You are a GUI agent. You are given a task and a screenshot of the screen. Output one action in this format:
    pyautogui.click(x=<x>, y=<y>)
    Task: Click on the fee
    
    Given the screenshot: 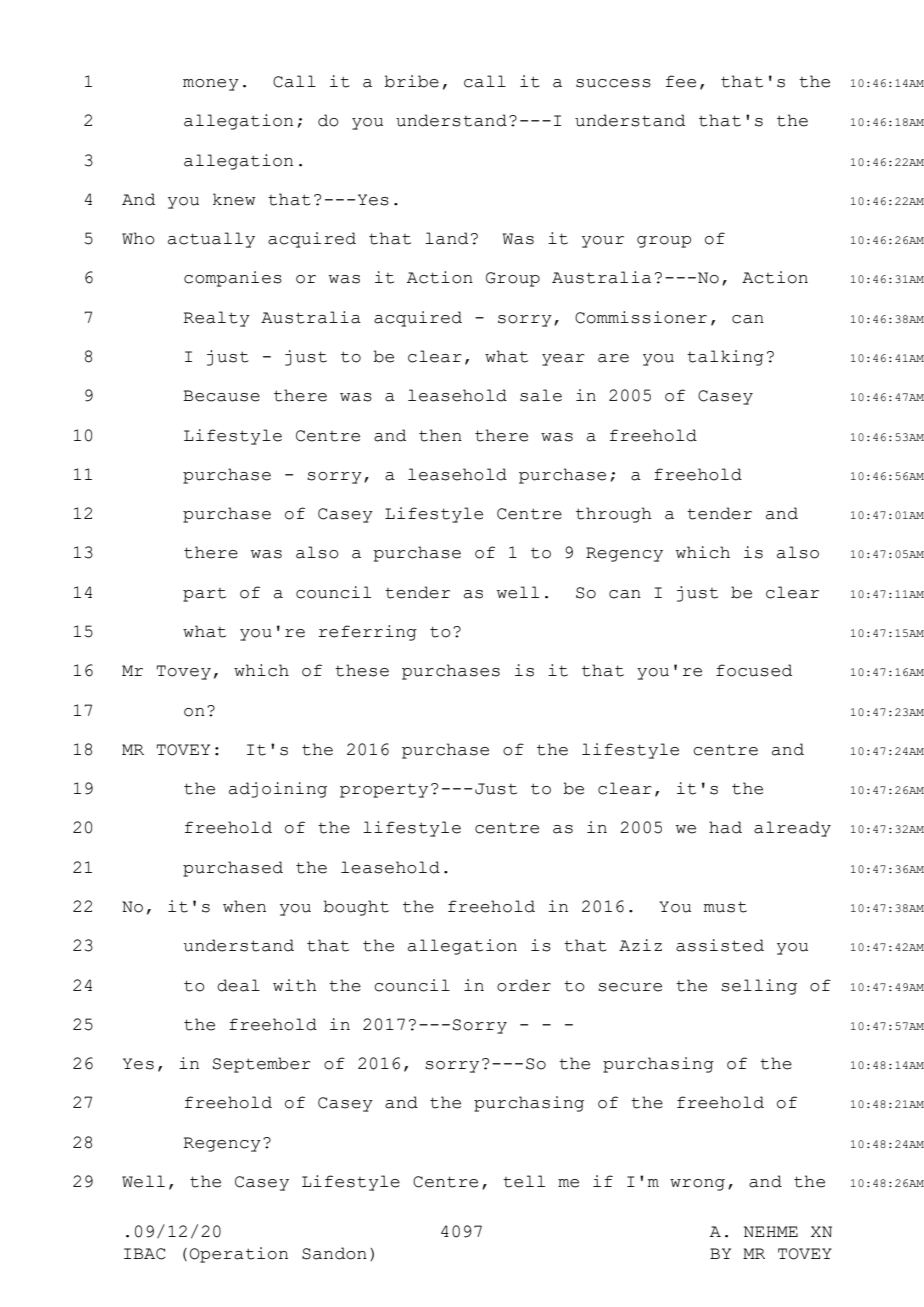 What is the action you would take?
    pyautogui.click(x=681, y=81)
